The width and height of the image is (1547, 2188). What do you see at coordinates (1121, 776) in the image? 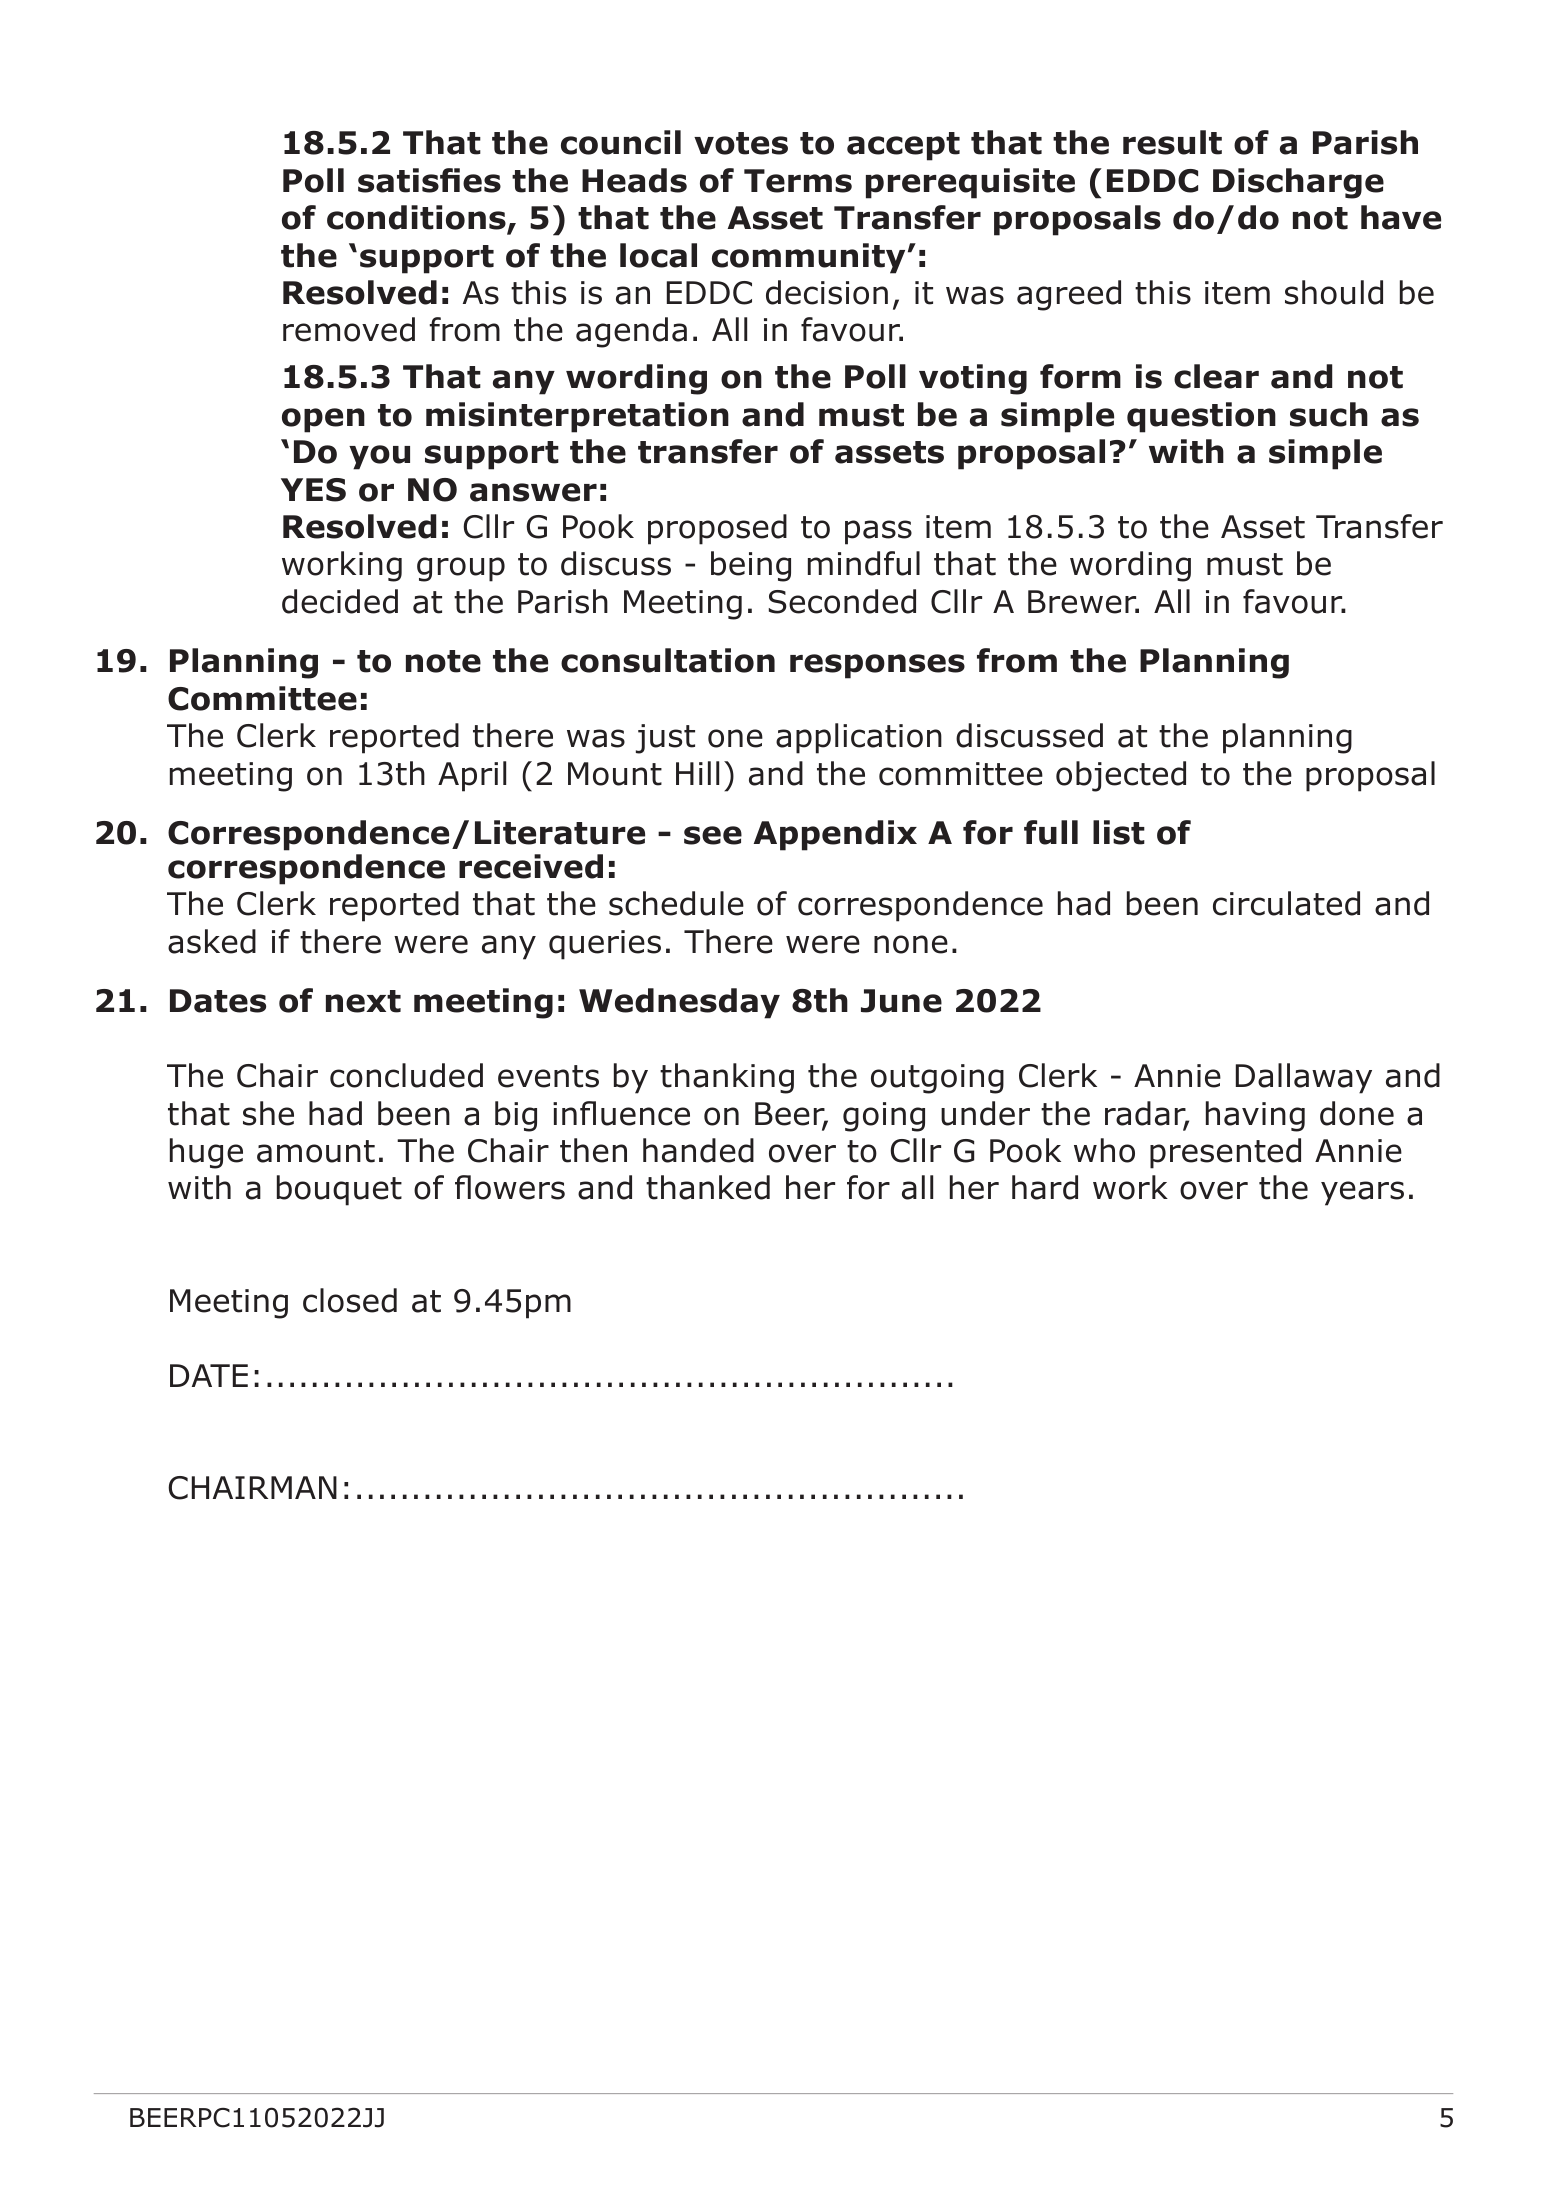
I see `objected` at bounding box center [1121, 776].
